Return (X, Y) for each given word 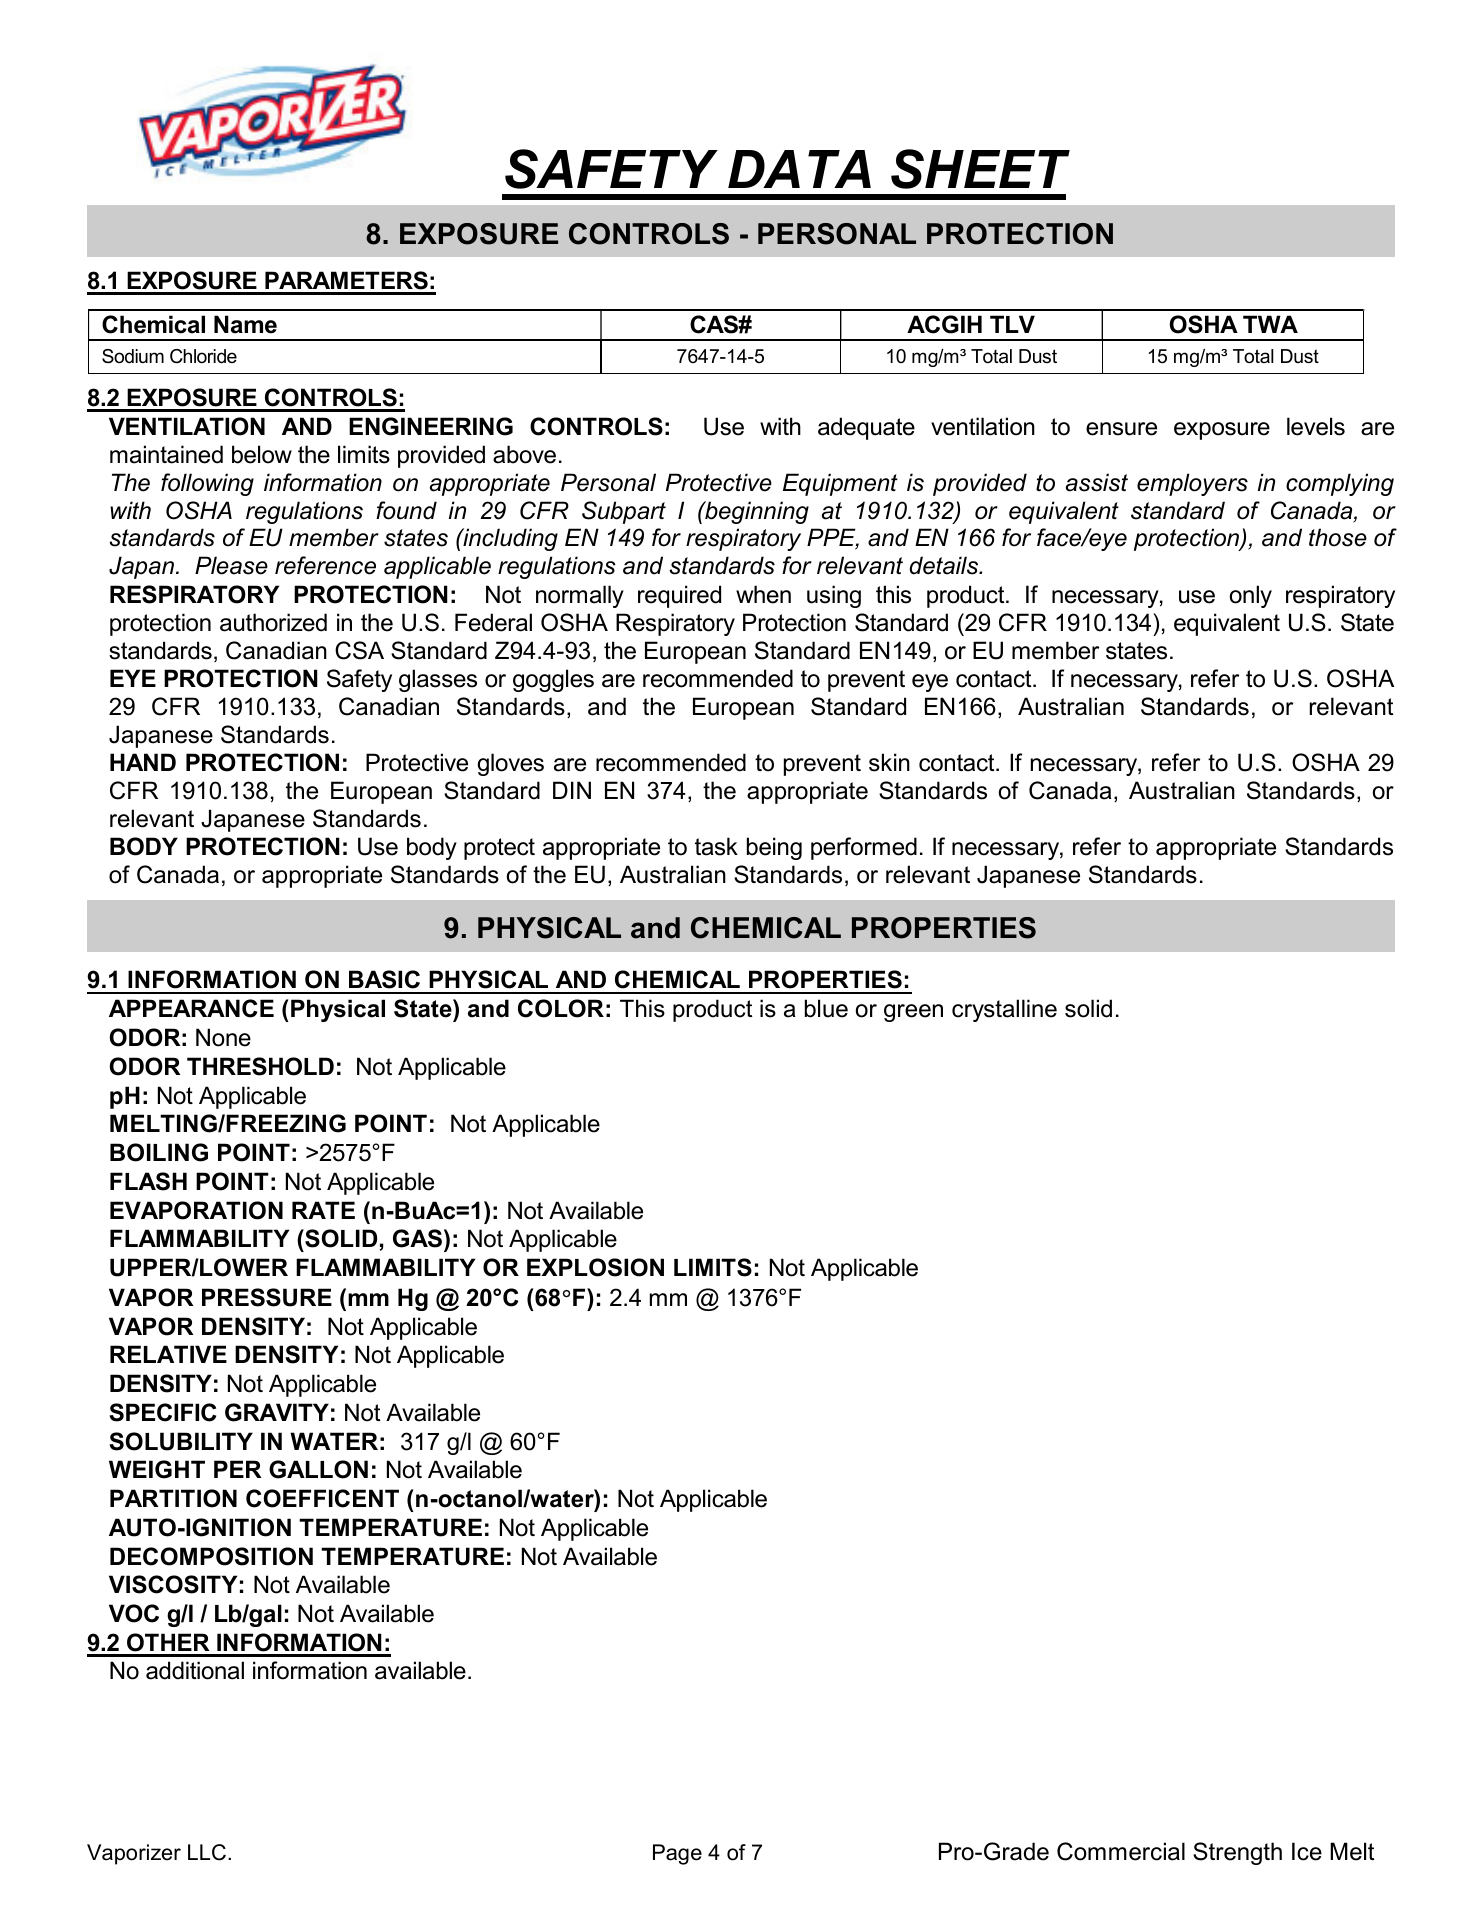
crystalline (1004, 1010)
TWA (1270, 324)
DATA (799, 169)
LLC (208, 1852)
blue (826, 1008)
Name (245, 324)
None (223, 1037)
